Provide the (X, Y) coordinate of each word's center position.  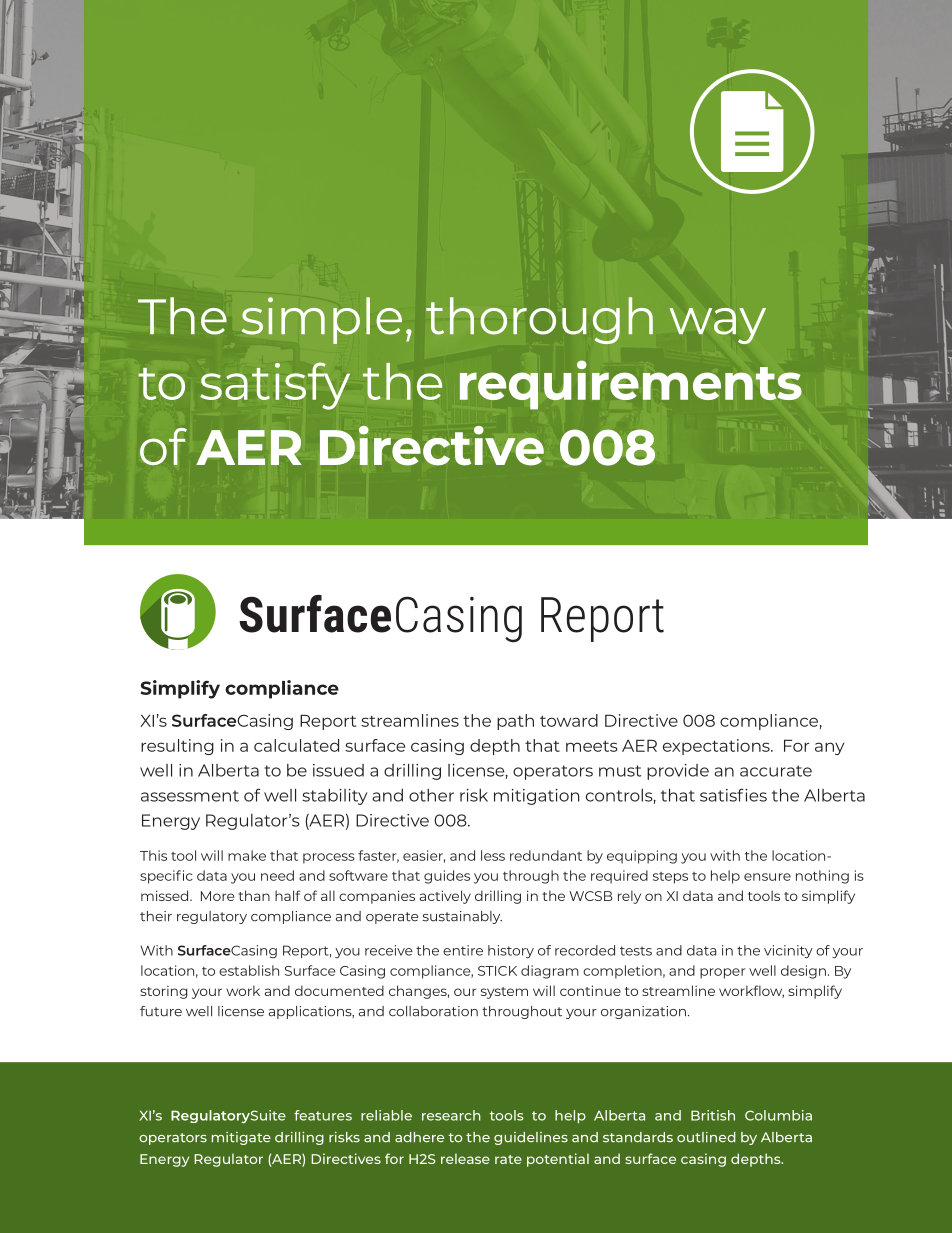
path (515, 722)
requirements (631, 385)
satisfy (275, 386)
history (511, 952)
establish (249, 970)
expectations (717, 747)
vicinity (788, 952)
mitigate (241, 1138)
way (717, 326)
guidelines (531, 1138)
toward (569, 720)
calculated (296, 745)
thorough (539, 320)
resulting (177, 747)
